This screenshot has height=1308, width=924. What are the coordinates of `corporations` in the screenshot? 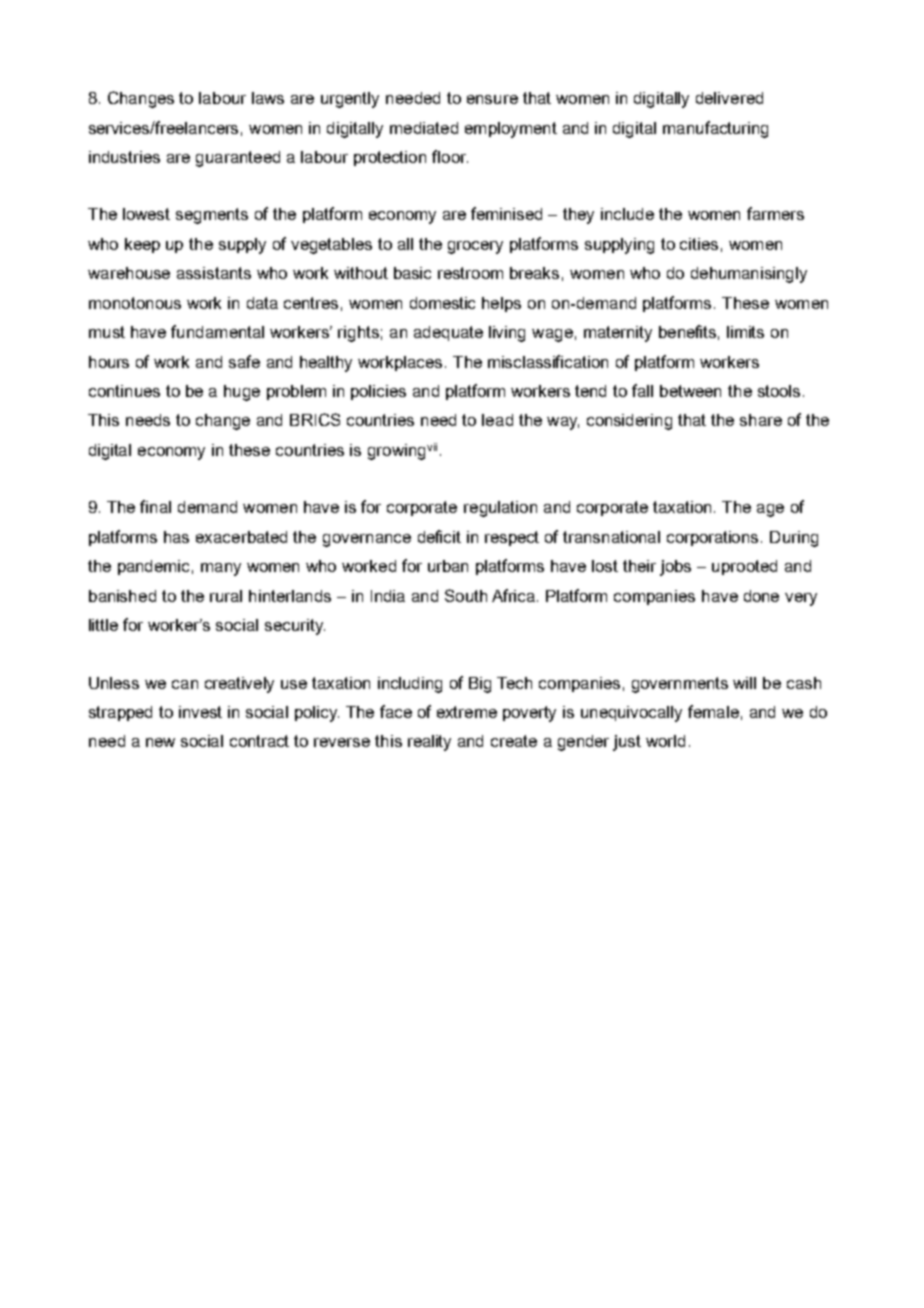 It's located at (714, 538).
